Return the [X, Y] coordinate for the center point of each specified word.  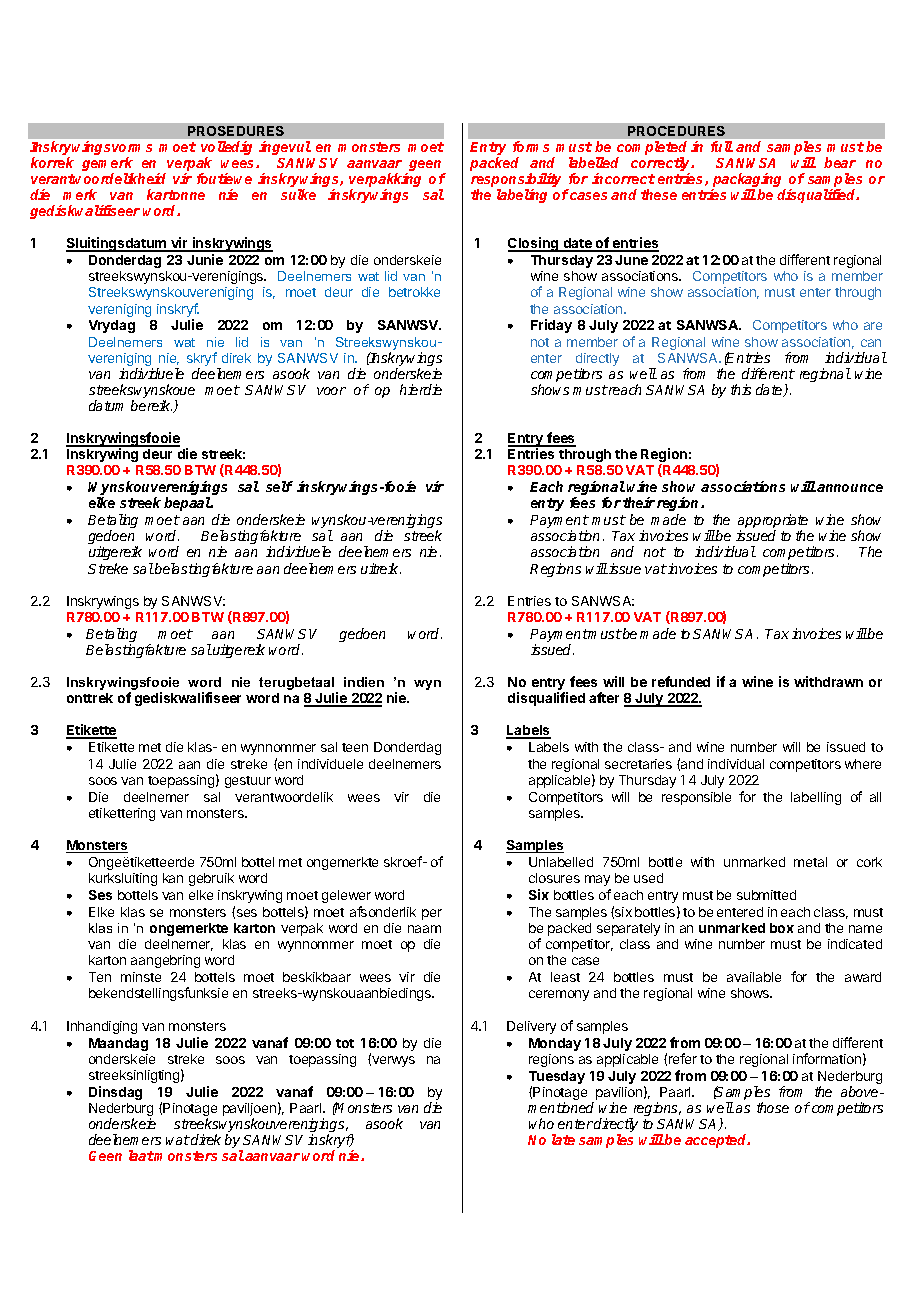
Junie [205, 259]
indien [364, 682]
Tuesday [557, 1079]
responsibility [516, 181]
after [604, 697]
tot [345, 1043]
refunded [681, 681]
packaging [748, 181]
